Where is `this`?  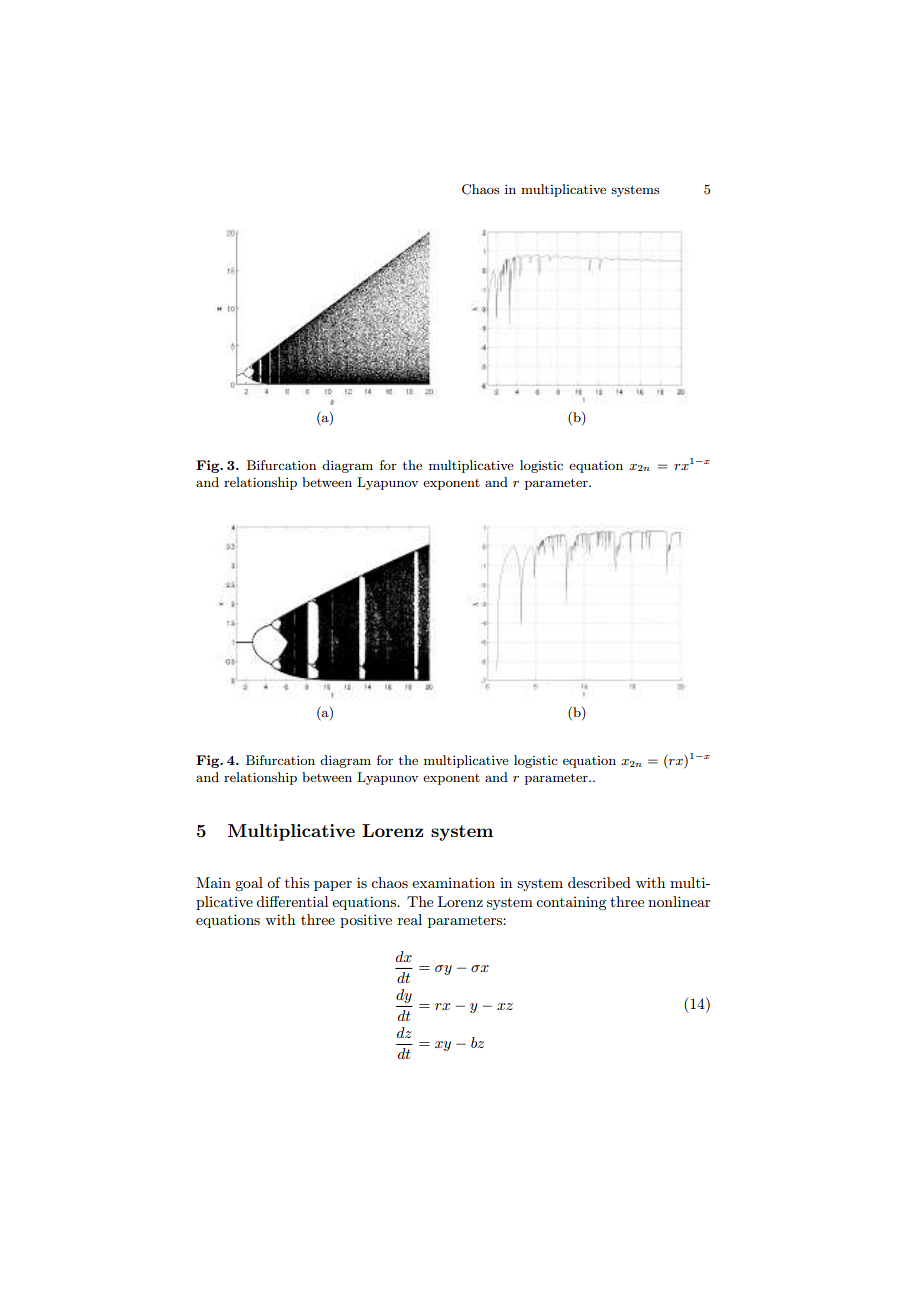 this is located at coordinates (297, 882).
